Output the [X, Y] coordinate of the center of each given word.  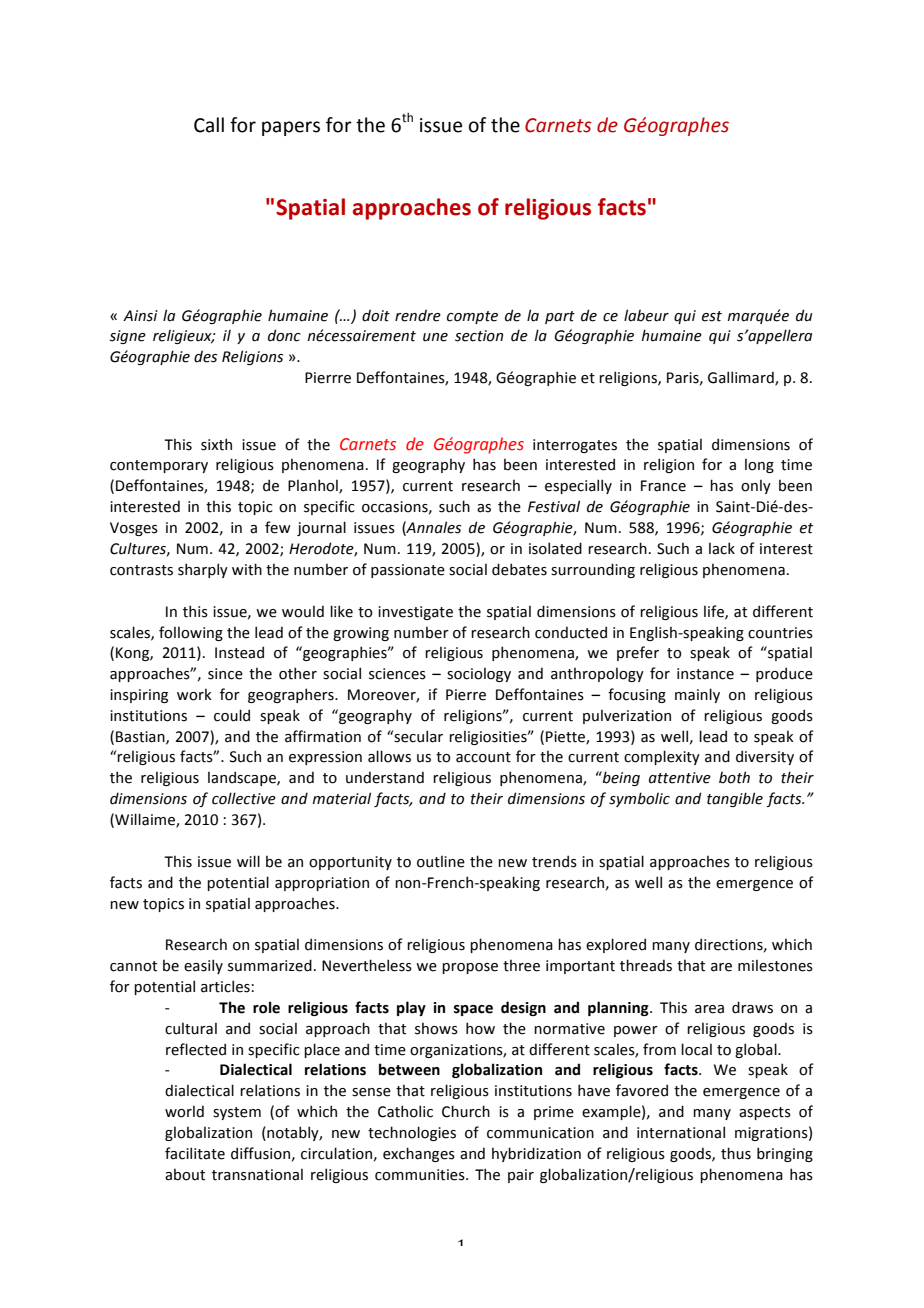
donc [284, 335]
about [185, 1174]
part [560, 317]
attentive [680, 778]
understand [385, 777]
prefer [638, 653]
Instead [239, 652]
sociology [479, 674]
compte [472, 317]
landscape [243, 778]
